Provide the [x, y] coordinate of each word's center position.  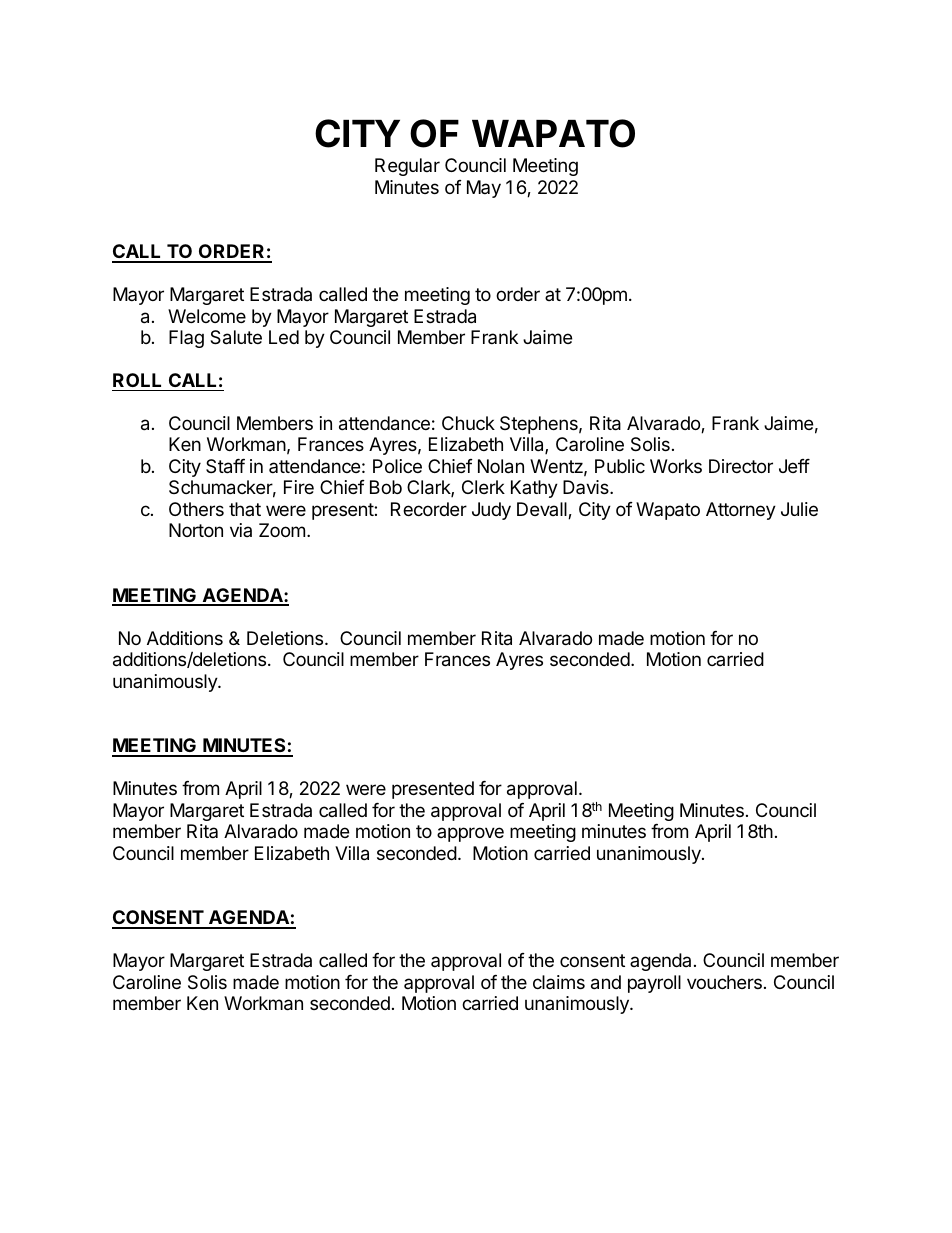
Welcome [207, 316]
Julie [799, 509]
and [606, 982]
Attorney [741, 511]
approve [470, 834]
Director [741, 466]
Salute [236, 337]
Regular [407, 167]
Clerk [483, 487]
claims [559, 982]
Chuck [468, 423]
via [241, 530]
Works [676, 466]
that [245, 509]
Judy [491, 511]
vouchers [724, 982]
